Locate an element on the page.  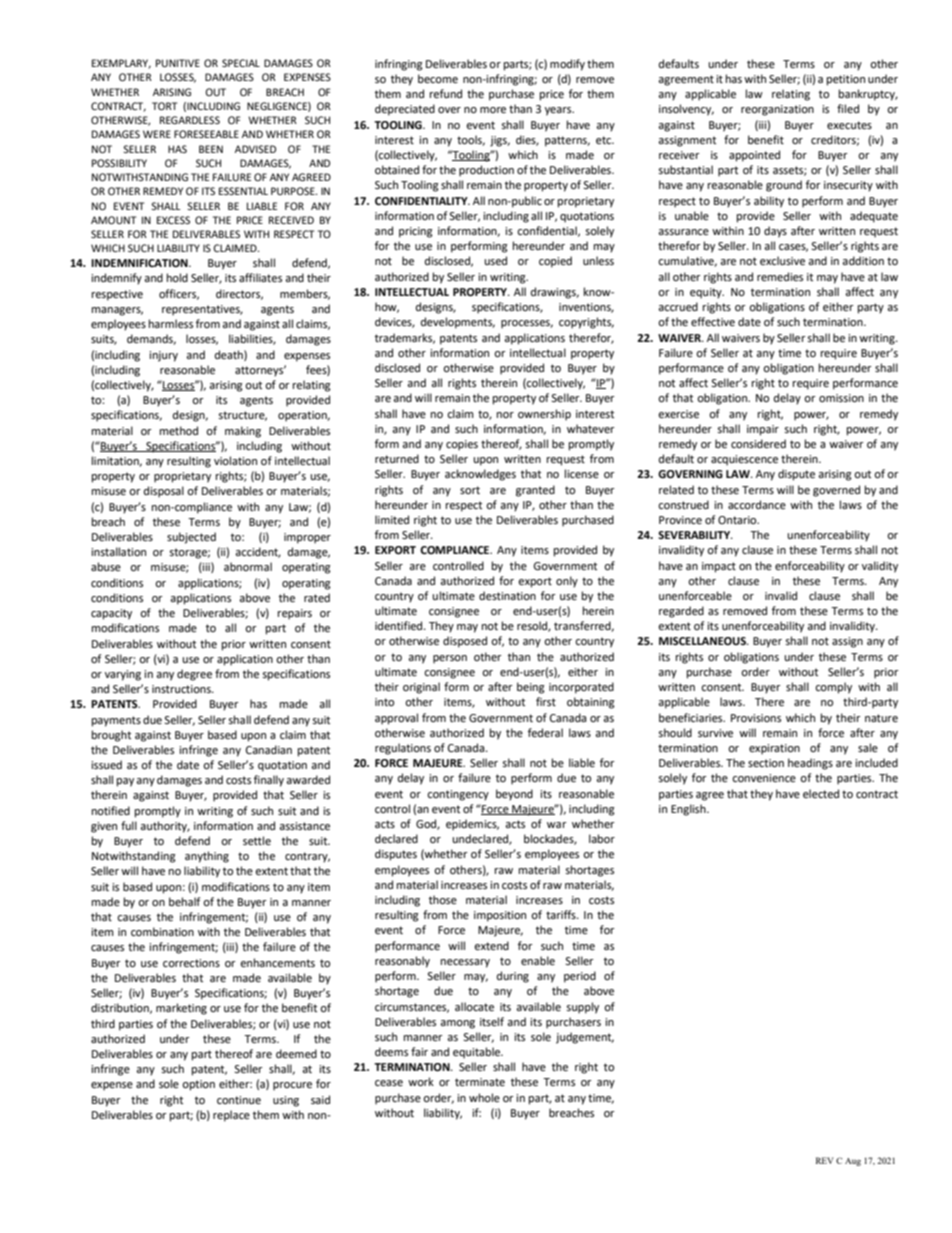
more is located at coordinates (493, 110).
